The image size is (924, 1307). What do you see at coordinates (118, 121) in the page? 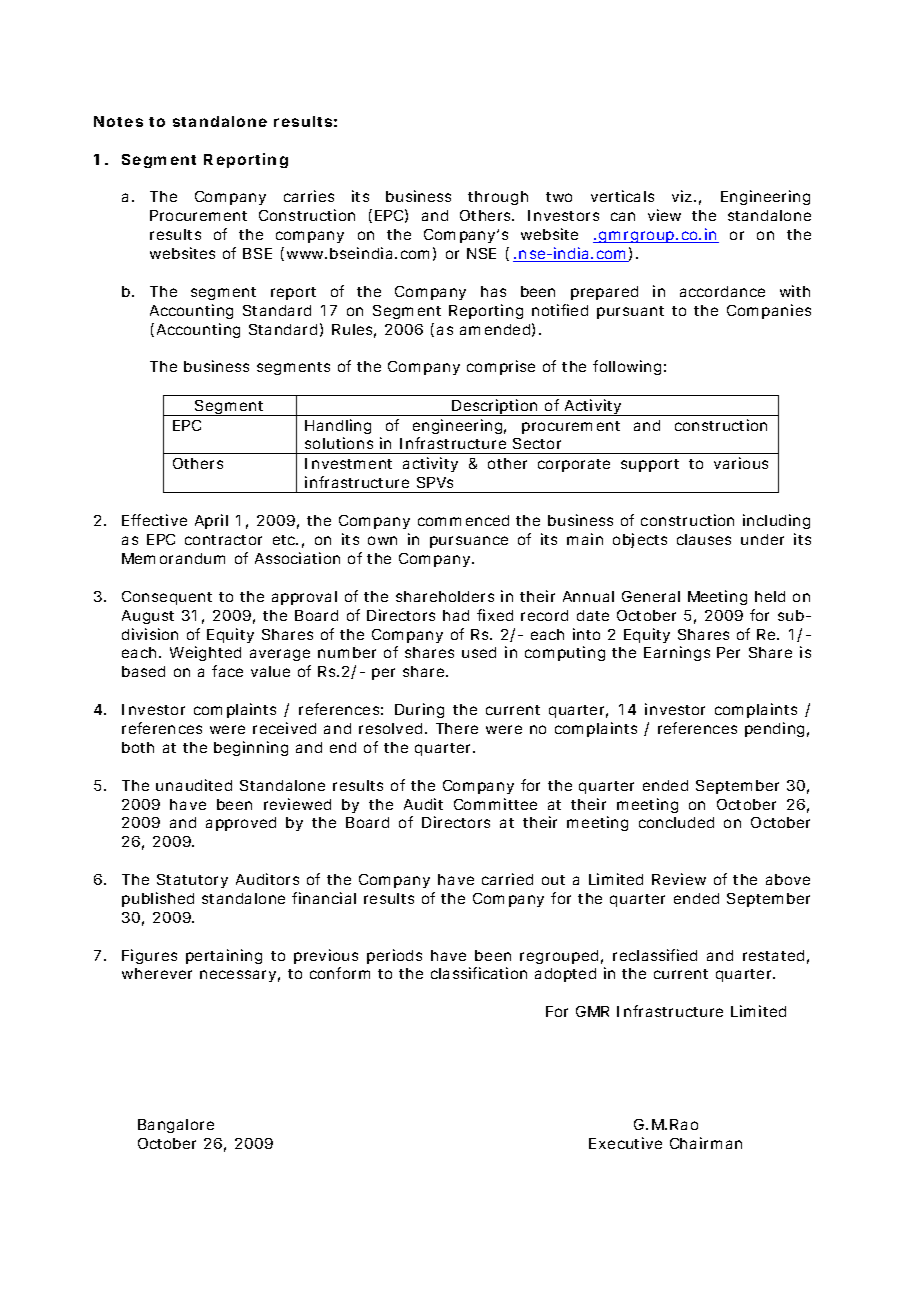
I see `Notes` at bounding box center [118, 121].
